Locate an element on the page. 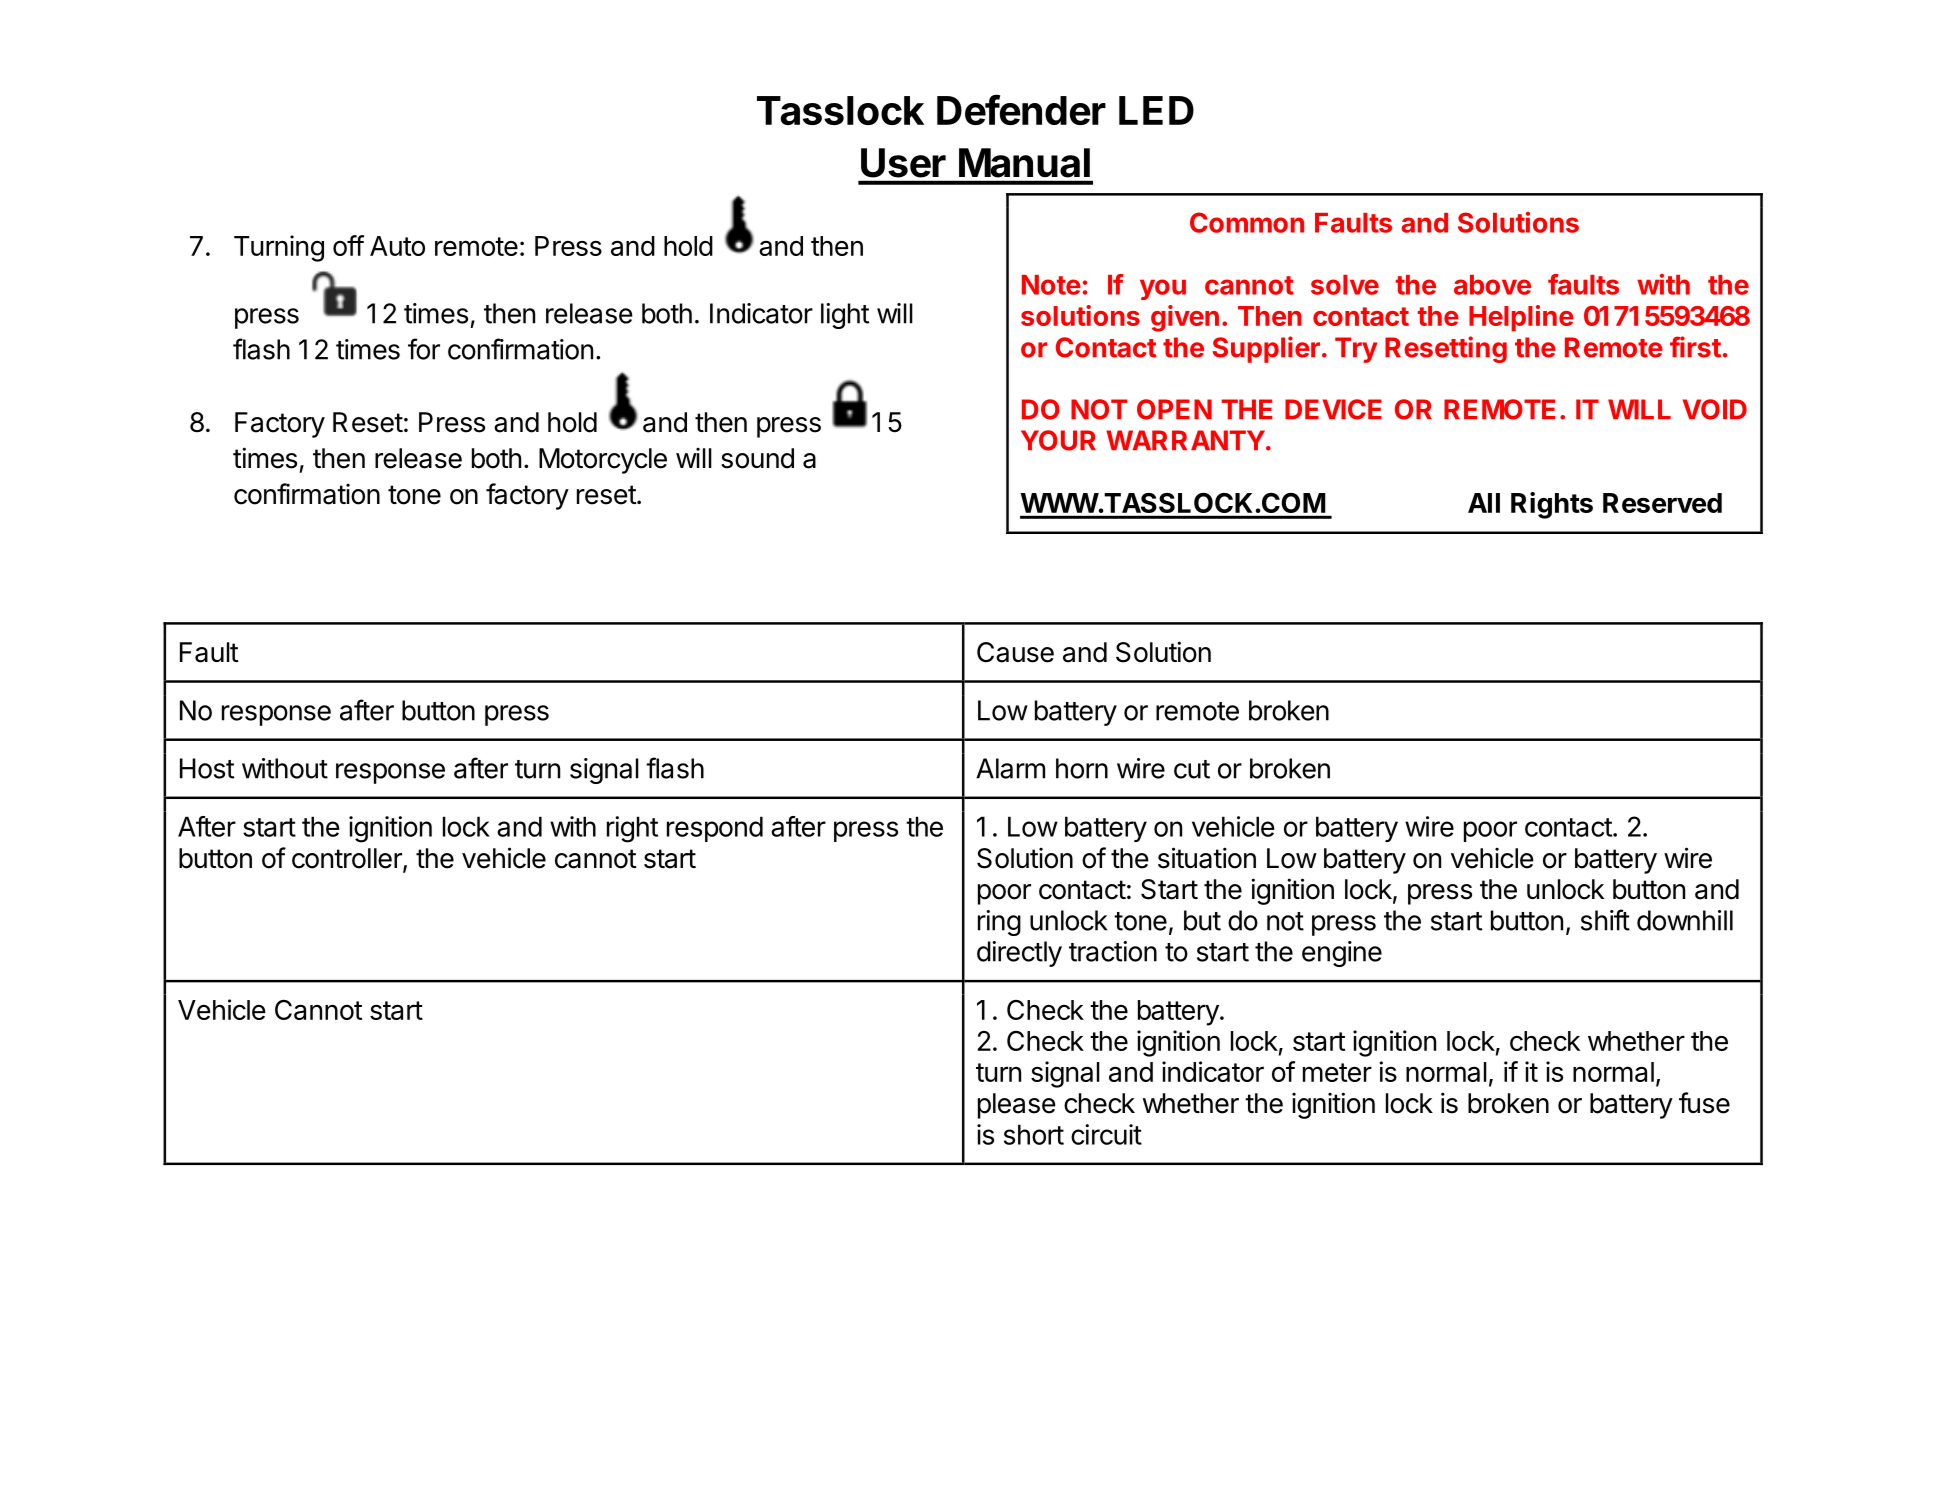  fuse is located at coordinates (1704, 1103).
